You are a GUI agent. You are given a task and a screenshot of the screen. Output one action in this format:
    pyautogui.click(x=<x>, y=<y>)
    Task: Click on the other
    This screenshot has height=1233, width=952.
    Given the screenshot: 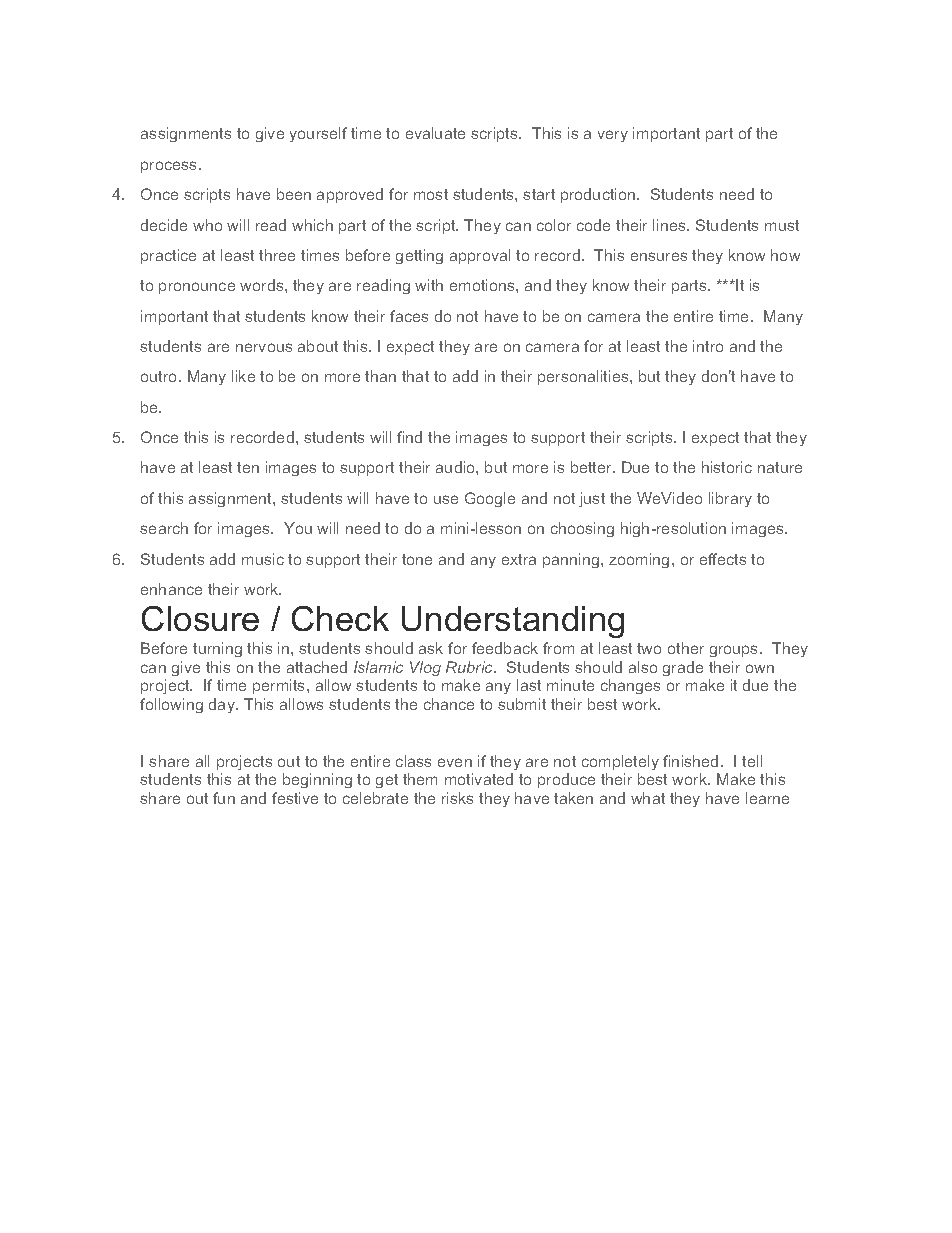 What is the action you would take?
    pyautogui.click(x=686, y=648)
